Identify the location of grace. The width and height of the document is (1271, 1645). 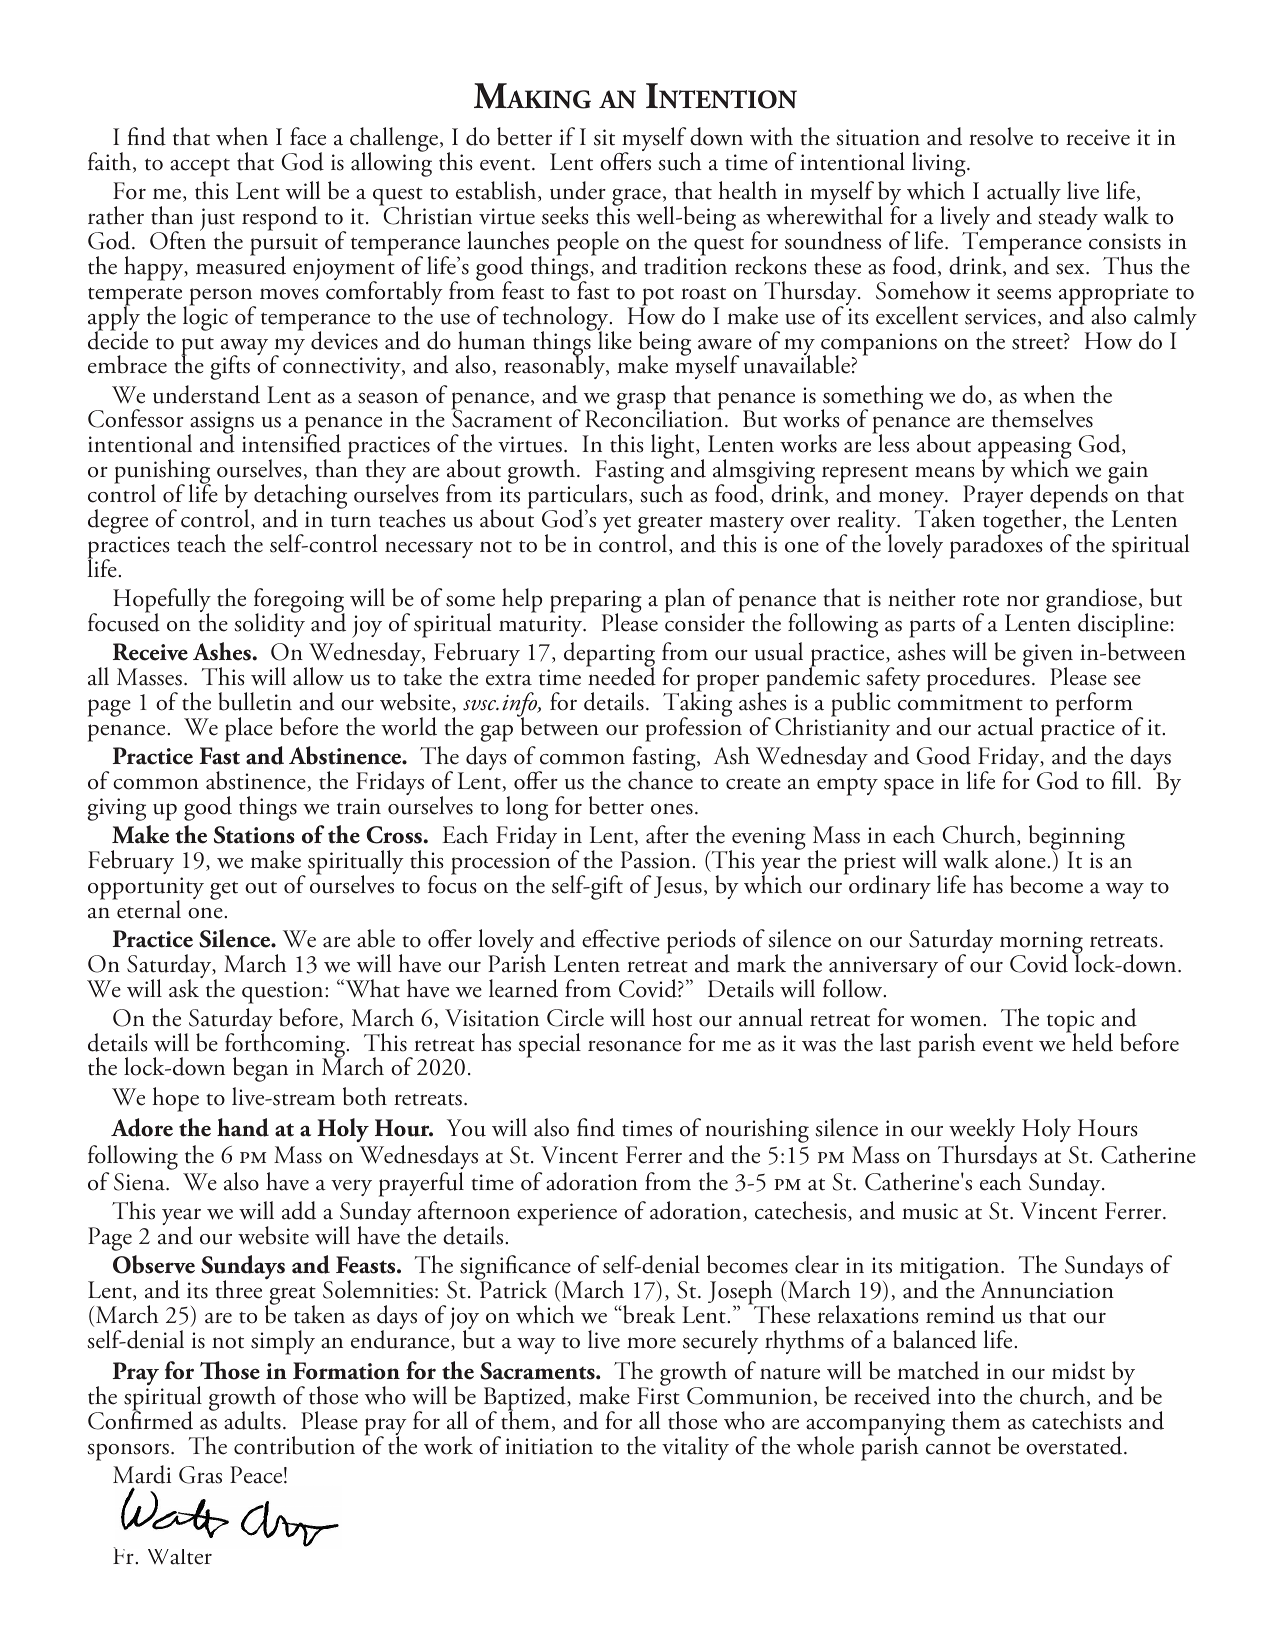
(636, 199).
